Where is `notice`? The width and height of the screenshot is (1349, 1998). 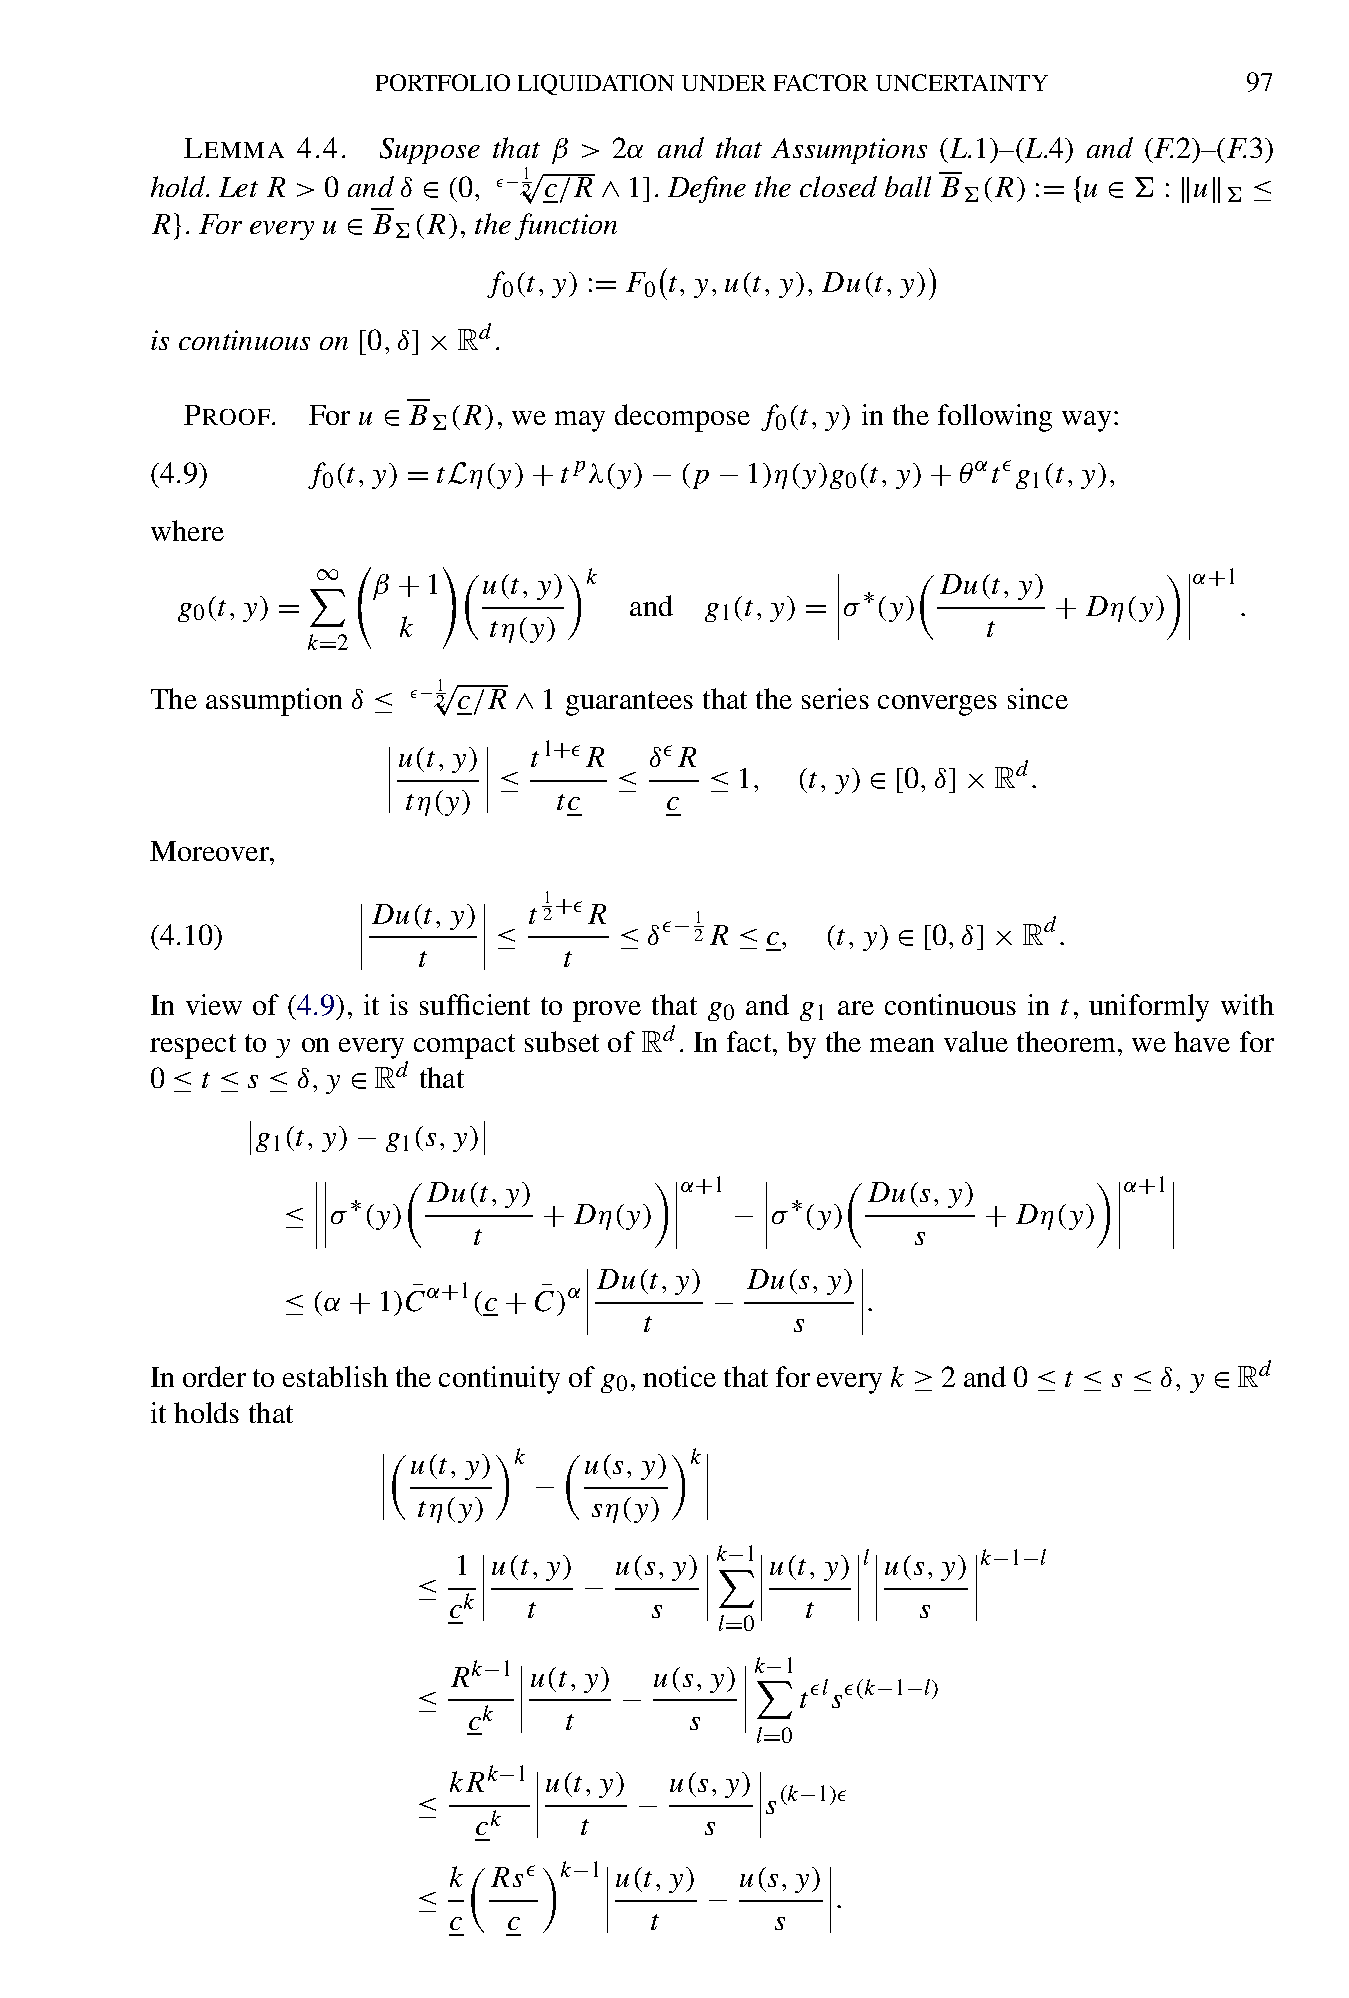
notice is located at coordinates (679, 1376).
